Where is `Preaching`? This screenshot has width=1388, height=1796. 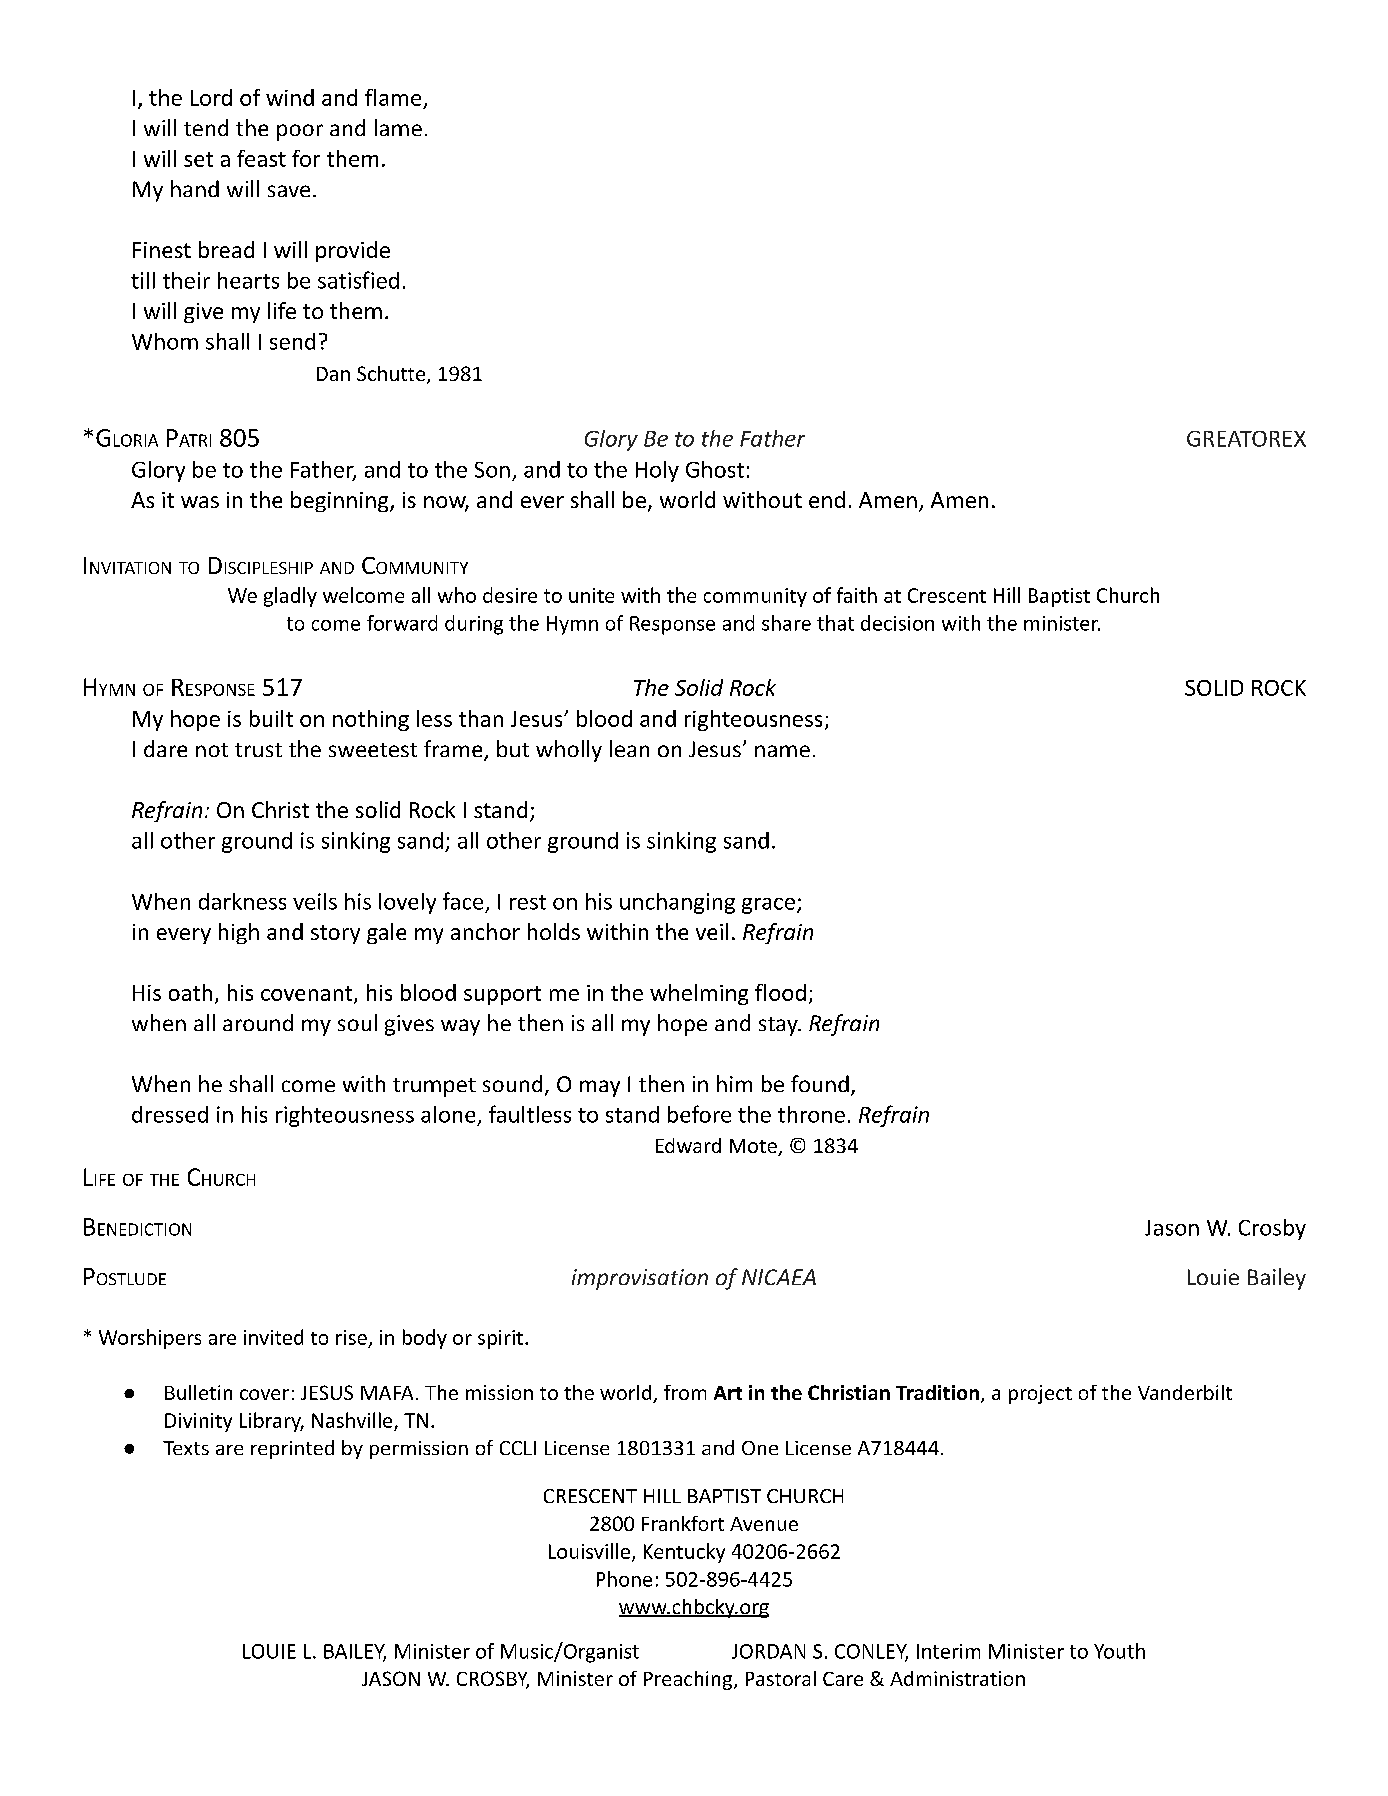
Preaching is located at coordinates (688, 1680).
